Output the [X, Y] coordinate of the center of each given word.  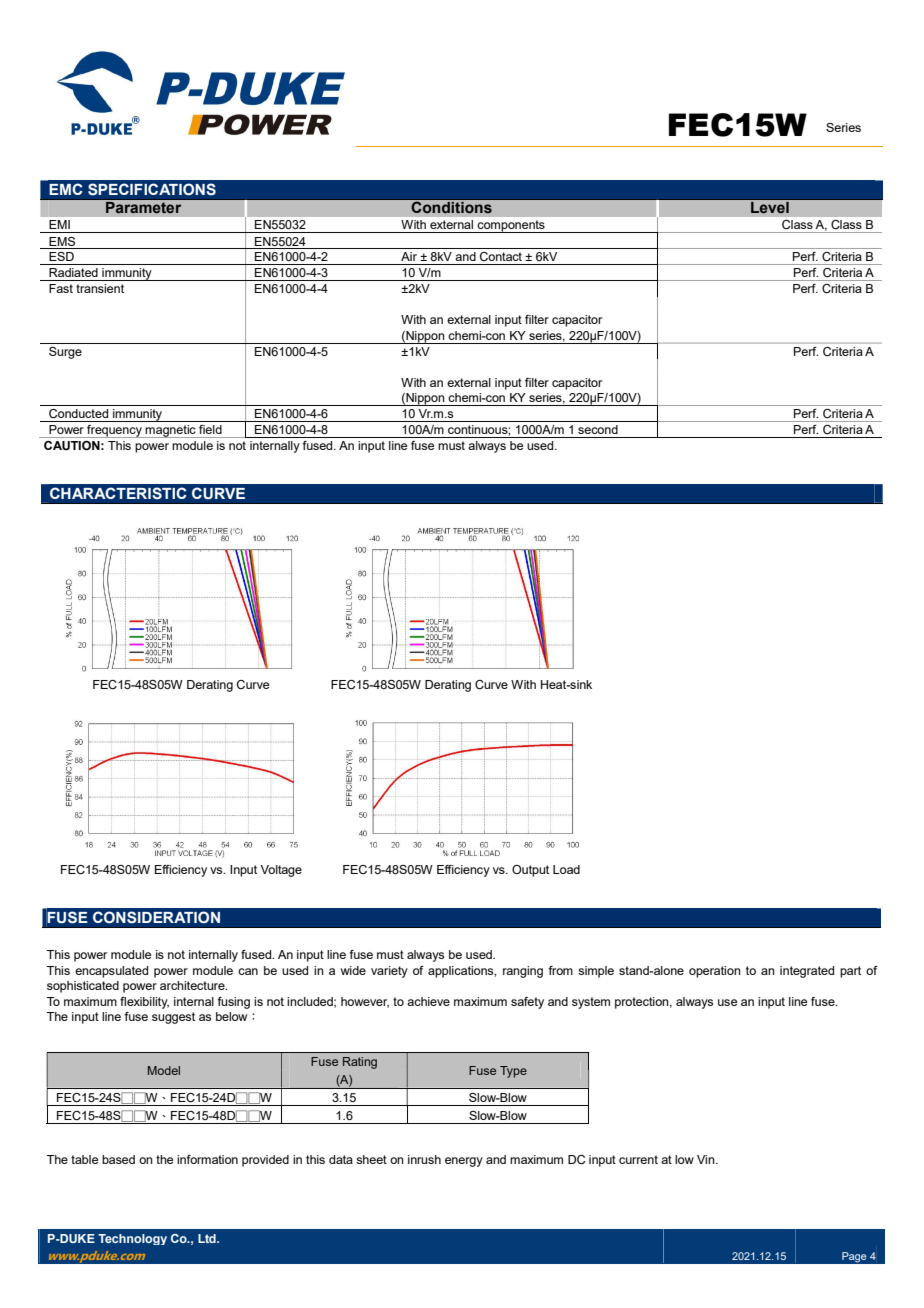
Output [530, 871]
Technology [132, 1239]
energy [464, 1162]
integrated [807, 972]
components [511, 226]
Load [566, 869]
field [210, 429]
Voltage [281, 871]
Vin [707, 1159]
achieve [428, 1001]
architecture [193, 985]
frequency [114, 431]
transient [100, 288]
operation [715, 972]
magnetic [171, 431]
